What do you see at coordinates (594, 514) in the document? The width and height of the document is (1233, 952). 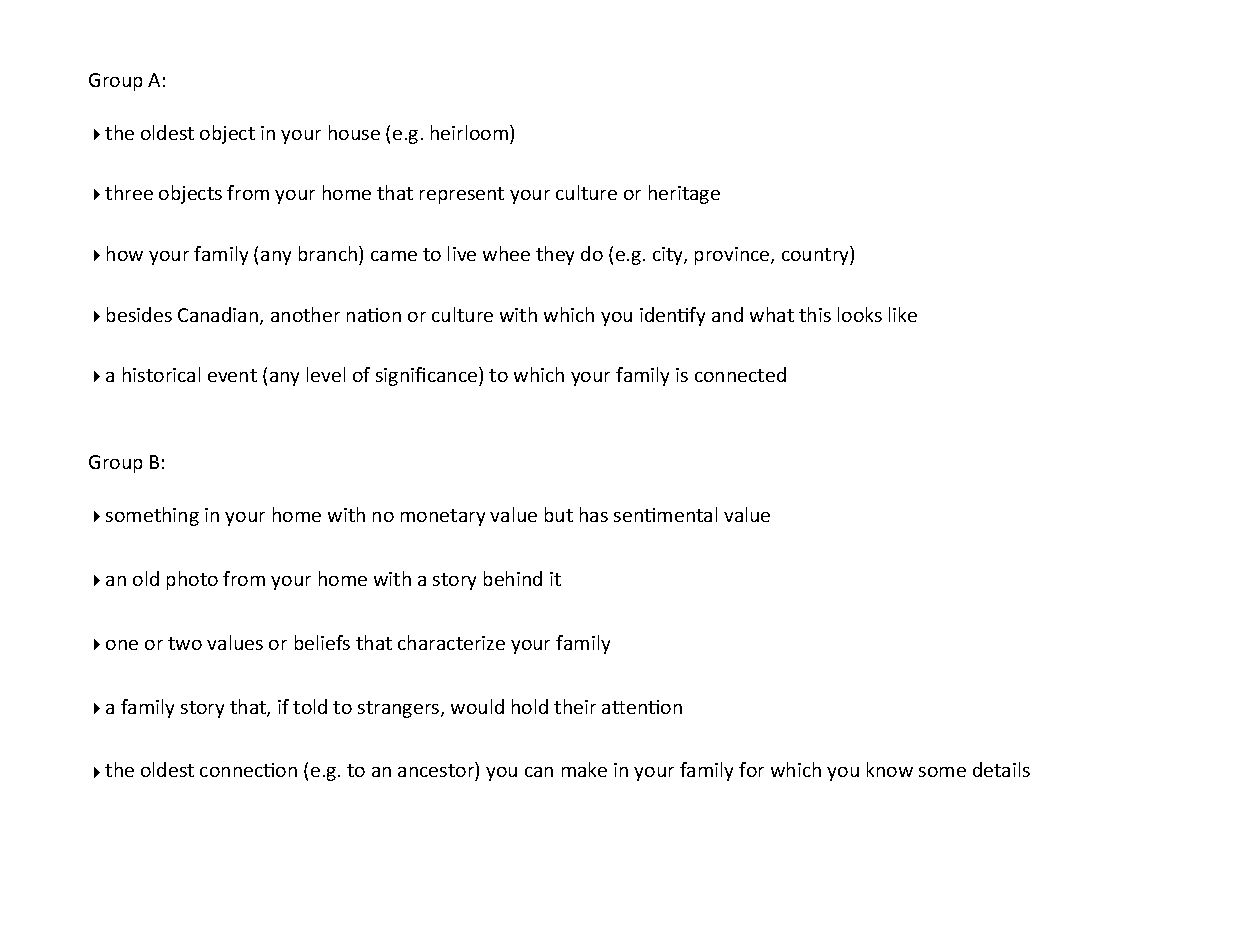 I see `has` at bounding box center [594, 514].
